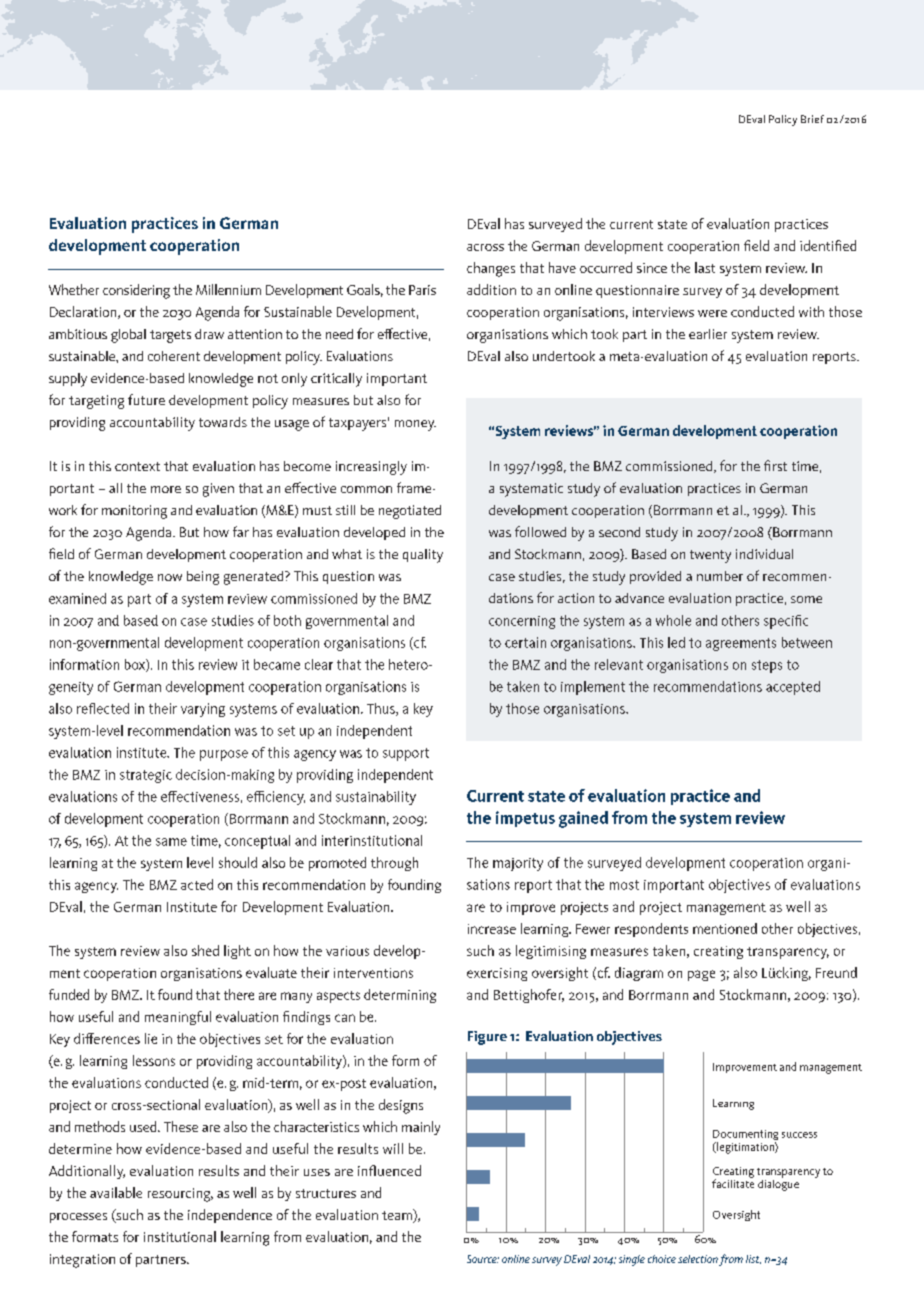 The width and height of the document is (924, 1308). Describe the element at coordinates (382, 709) in the document. I see `Thus` at that location.
